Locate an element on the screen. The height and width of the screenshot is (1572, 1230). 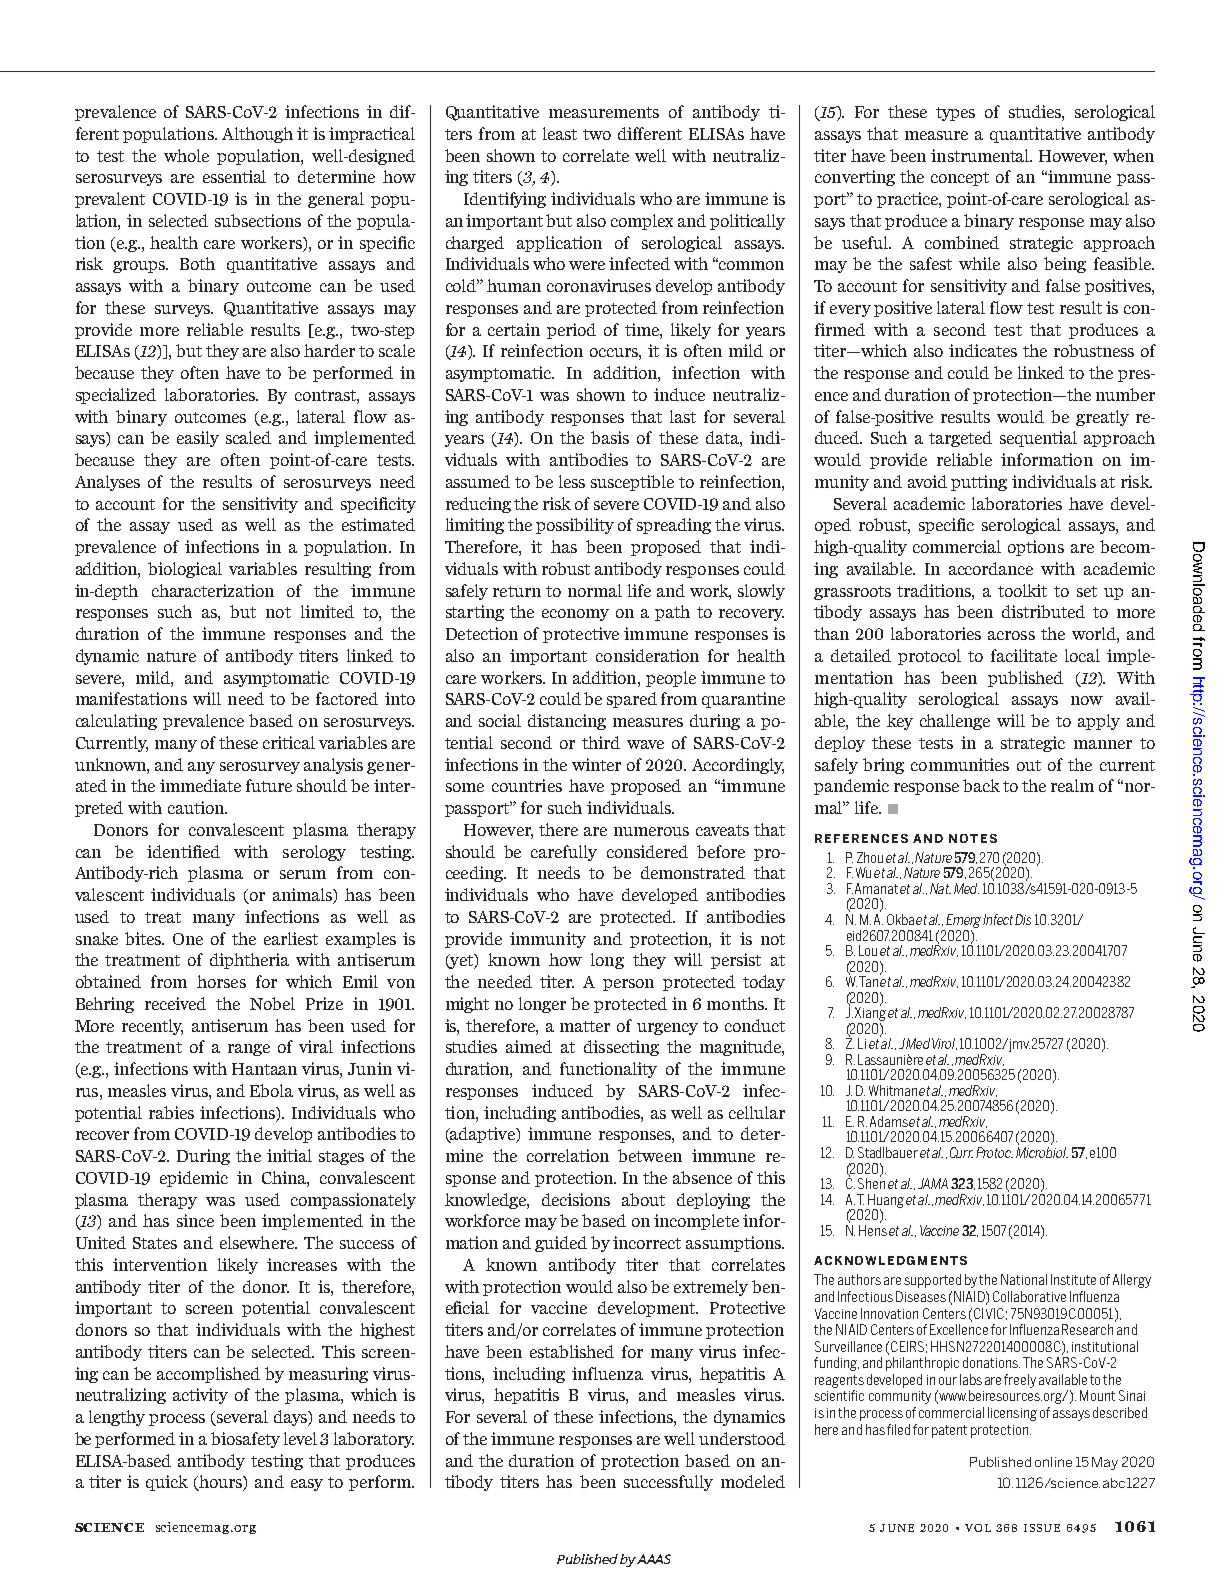
least is located at coordinates (560, 133).
